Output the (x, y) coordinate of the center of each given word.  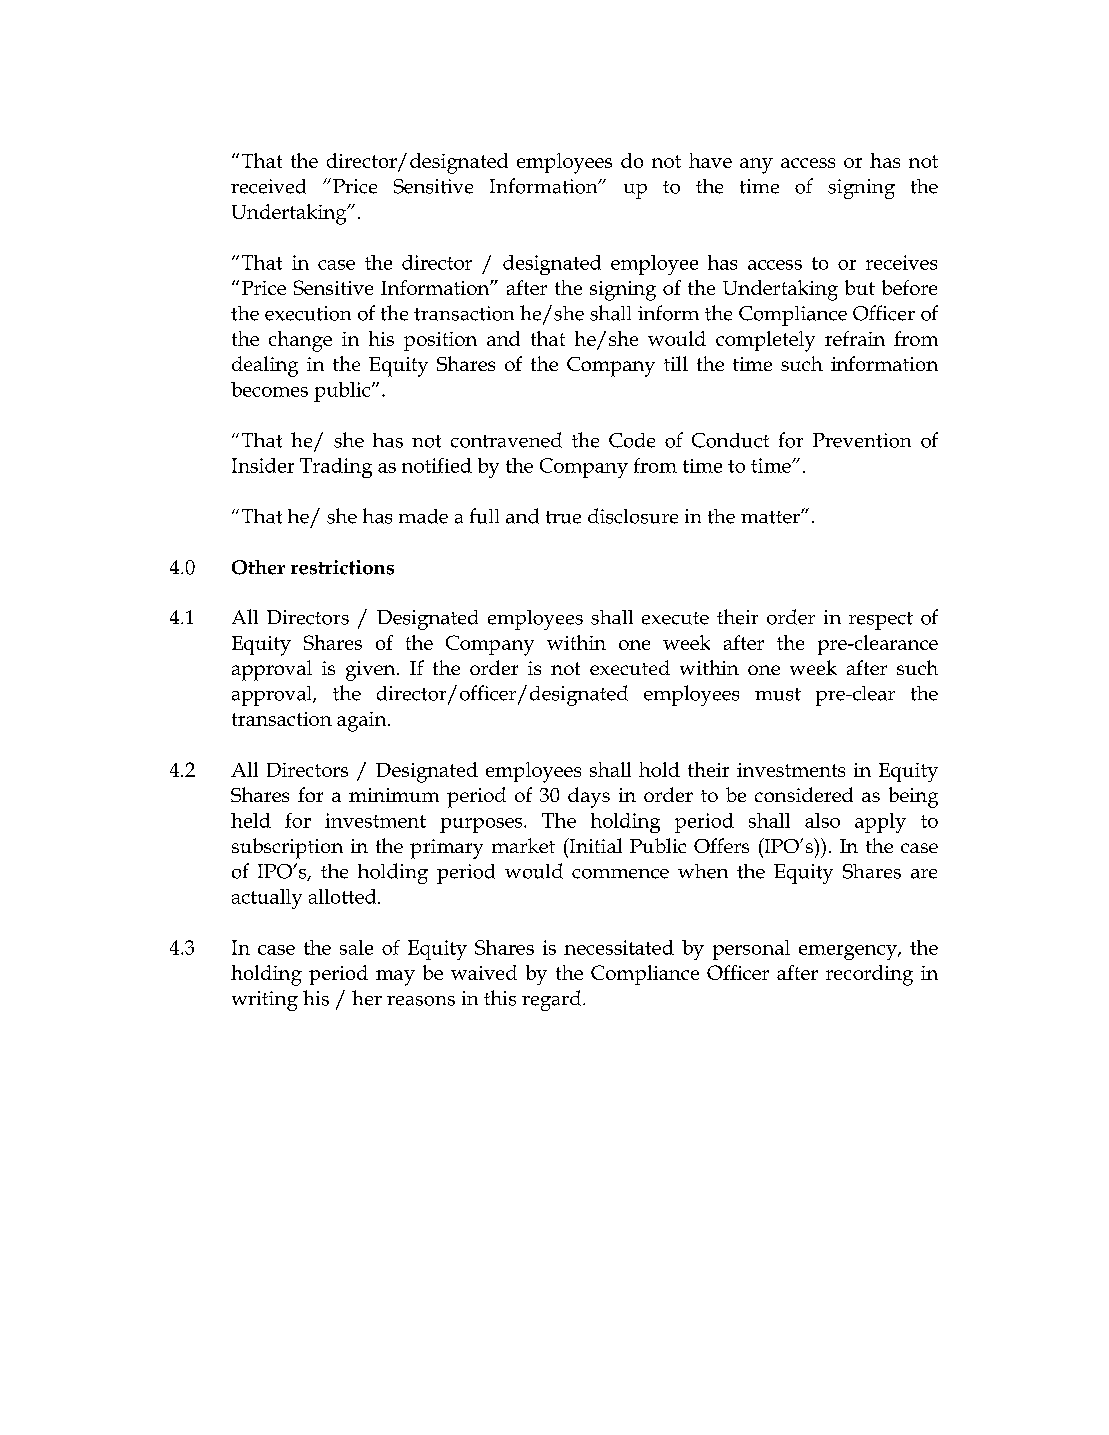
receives (901, 262)
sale (356, 947)
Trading (336, 468)
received (268, 186)
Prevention (862, 440)
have (710, 160)
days (589, 797)
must (778, 694)
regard (553, 1000)
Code (632, 440)
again (363, 722)
